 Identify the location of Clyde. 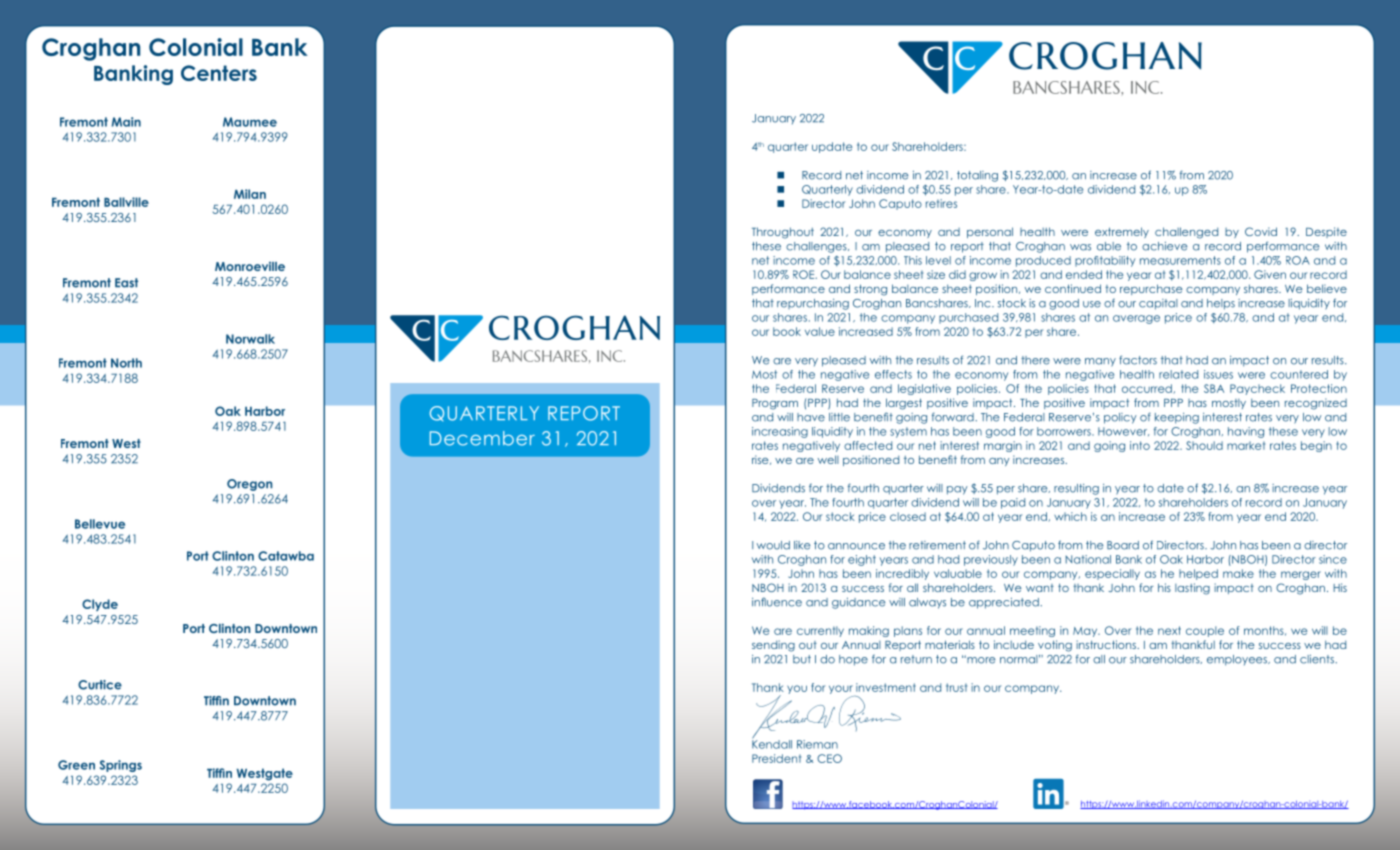
(100, 605).
